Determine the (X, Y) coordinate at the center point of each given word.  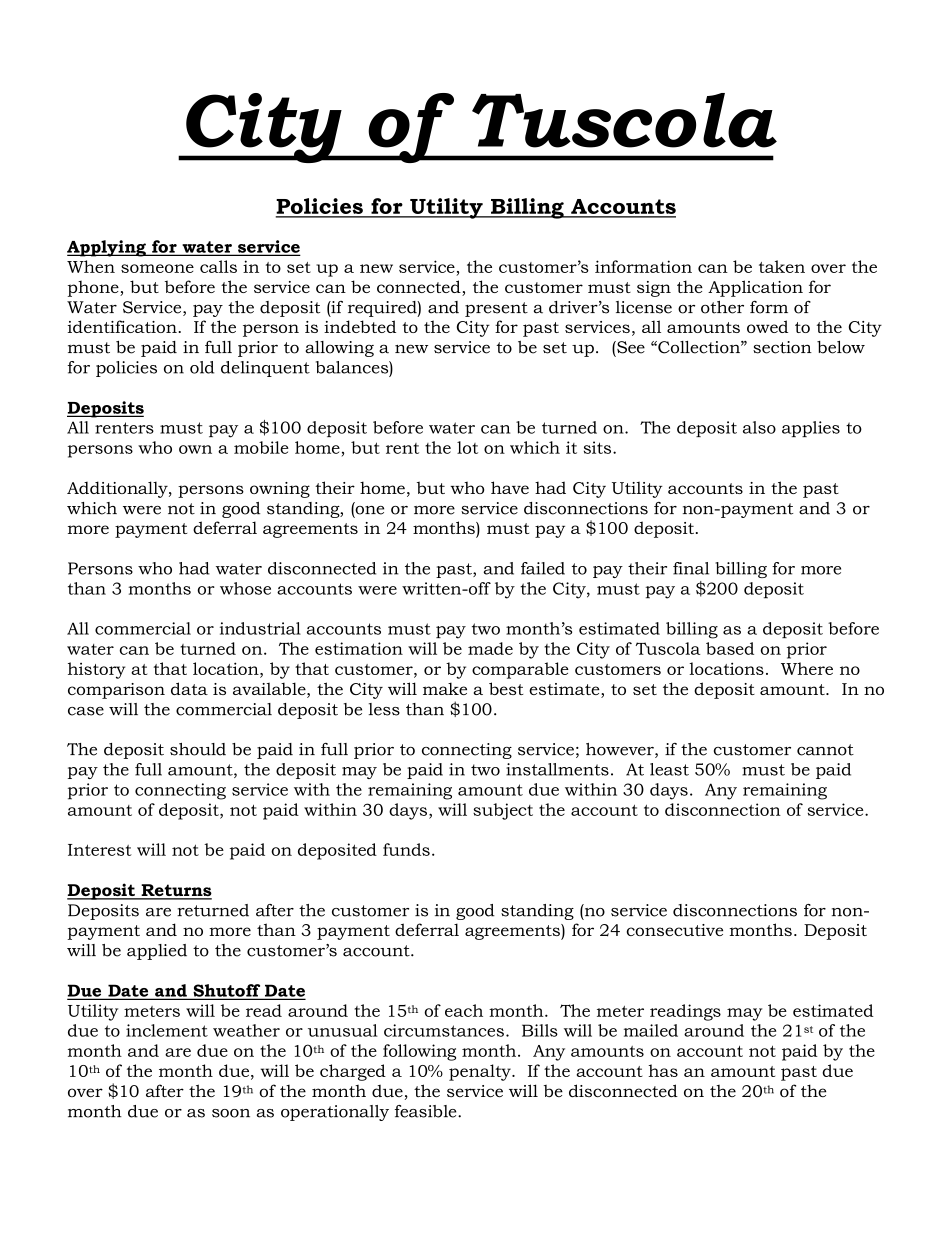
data (189, 688)
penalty (481, 1072)
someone (157, 268)
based (730, 648)
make (445, 688)
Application (755, 288)
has (663, 1070)
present (496, 309)
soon (231, 1113)
